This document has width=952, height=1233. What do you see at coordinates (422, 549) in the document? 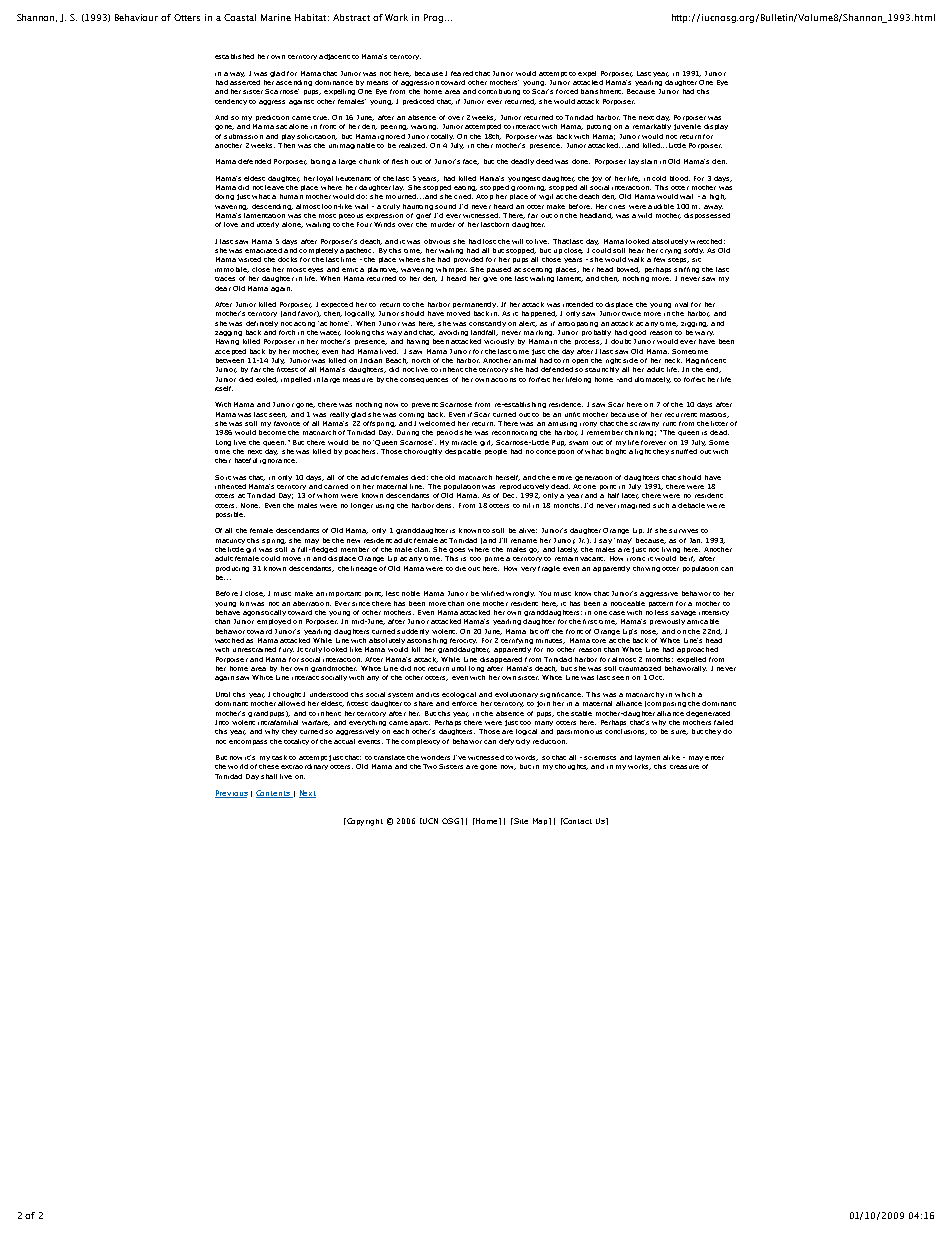
I see `clan` at bounding box center [422, 549].
